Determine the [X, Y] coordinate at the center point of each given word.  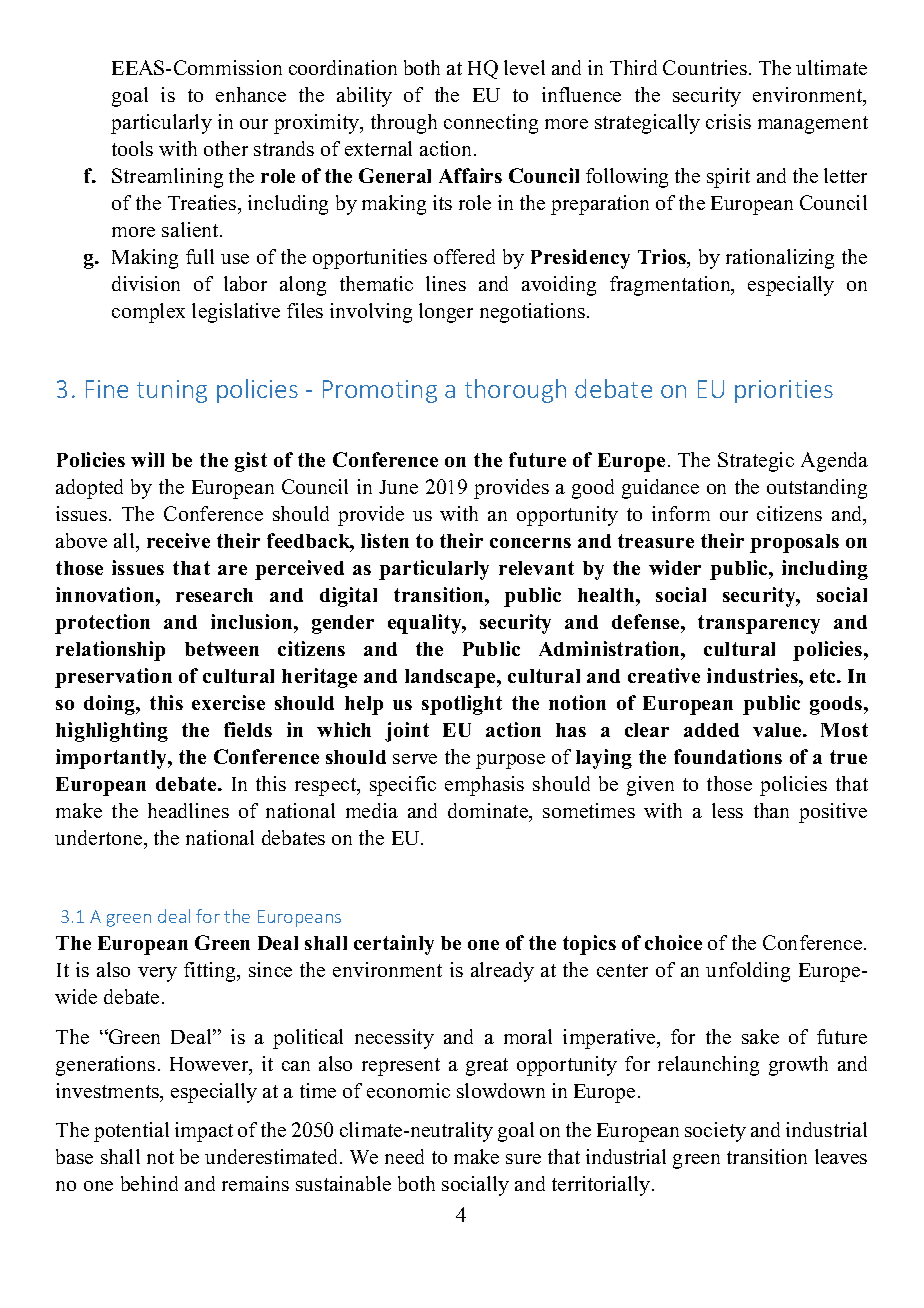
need [404, 1156]
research [214, 595]
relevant [536, 568]
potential [131, 1132]
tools [132, 148]
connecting [491, 124]
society [715, 1132]
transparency [759, 624]
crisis [728, 121]
